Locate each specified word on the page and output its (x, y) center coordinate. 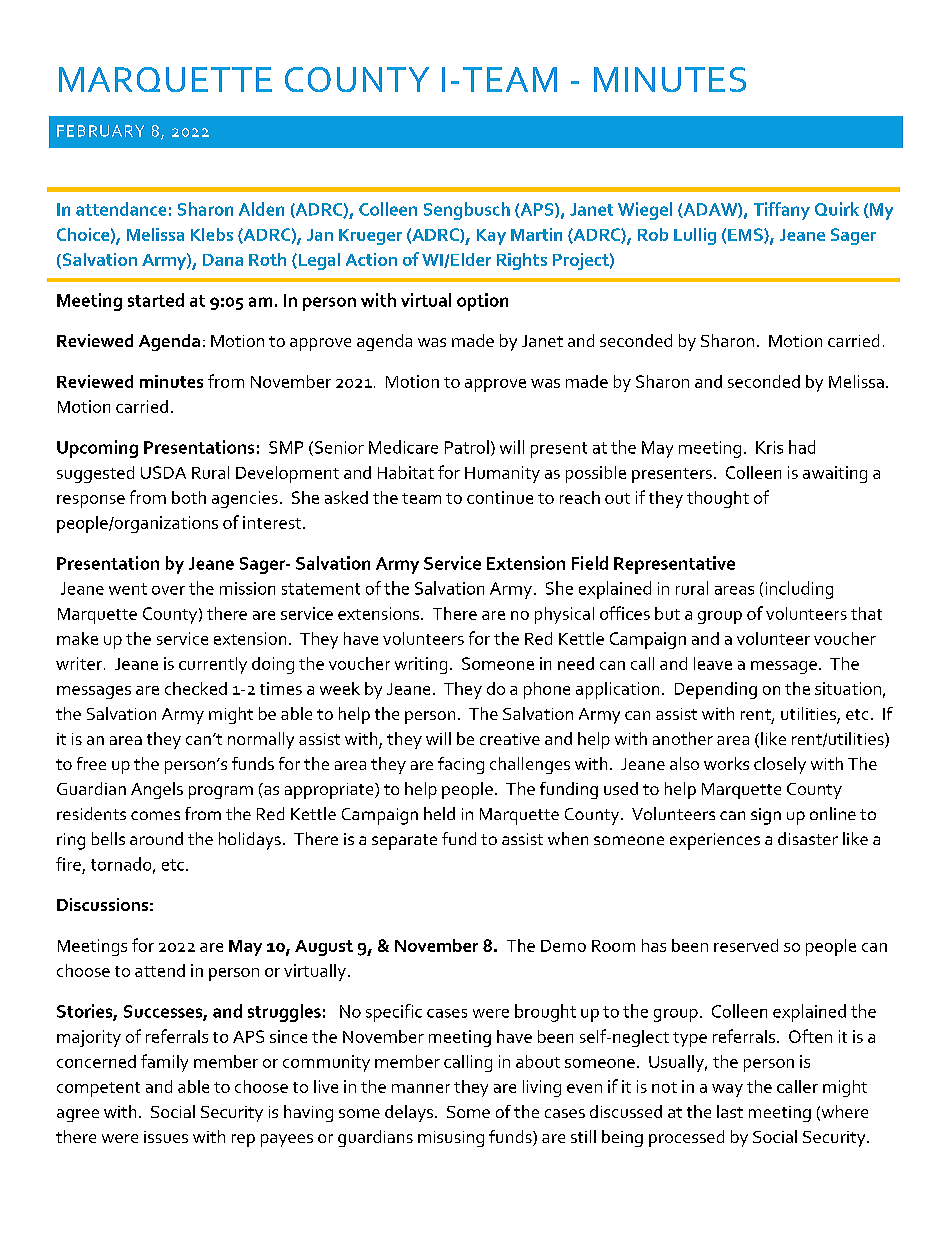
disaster (808, 838)
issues (166, 1137)
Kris (769, 447)
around (156, 838)
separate (404, 842)
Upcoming (97, 449)
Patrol (467, 447)
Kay (491, 237)
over (168, 590)
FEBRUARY (100, 131)
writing (421, 665)
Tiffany (782, 211)
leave (713, 663)
